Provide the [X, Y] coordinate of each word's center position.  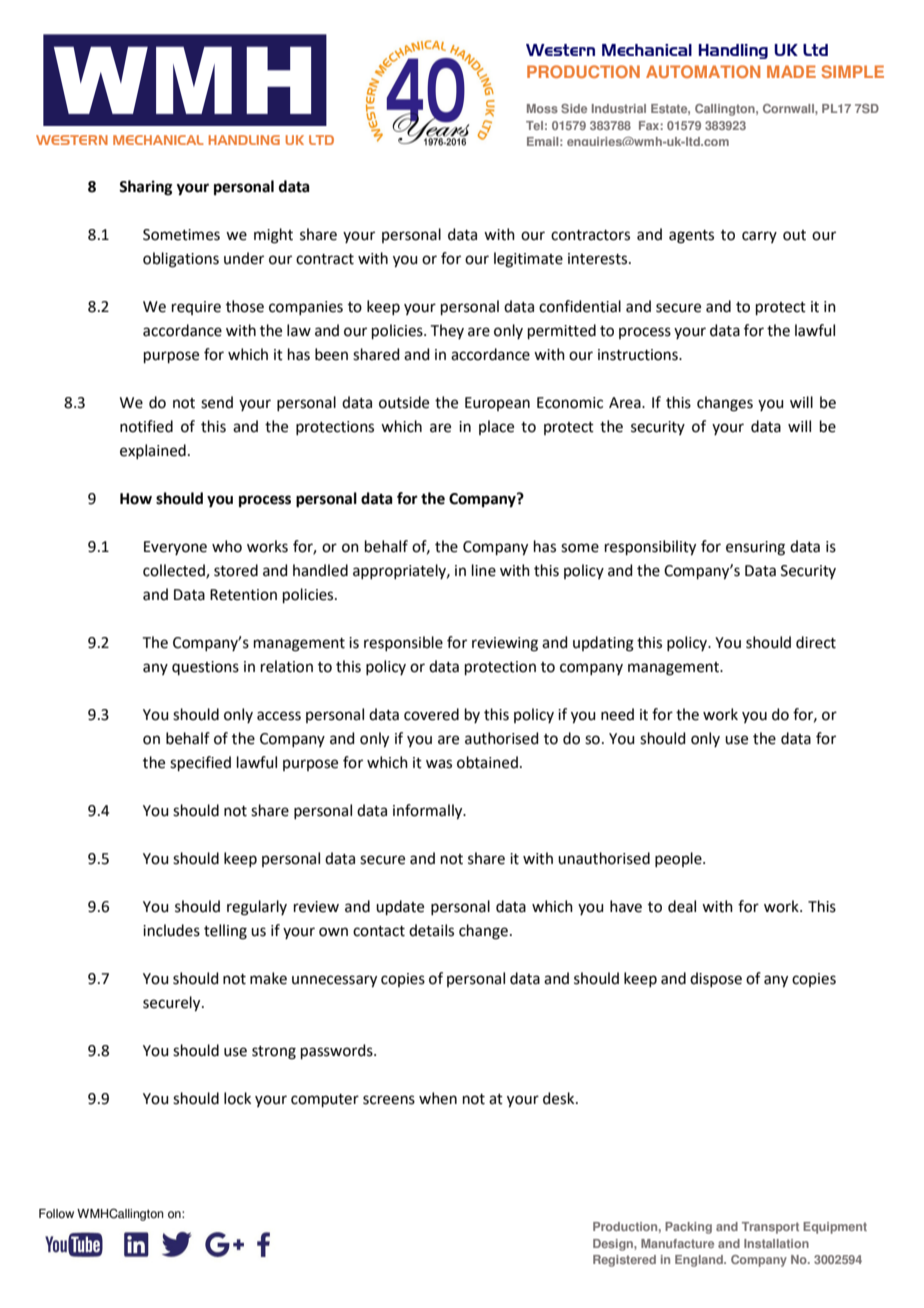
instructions [639, 355]
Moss [542, 108]
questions [205, 668]
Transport [770, 1228]
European [497, 404]
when [438, 1098]
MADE [791, 71]
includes [171, 930]
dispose [716, 979]
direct [816, 642]
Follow [56, 1214]
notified [146, 426]
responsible [403, 643]
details [431, 930]
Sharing [146, 188]
